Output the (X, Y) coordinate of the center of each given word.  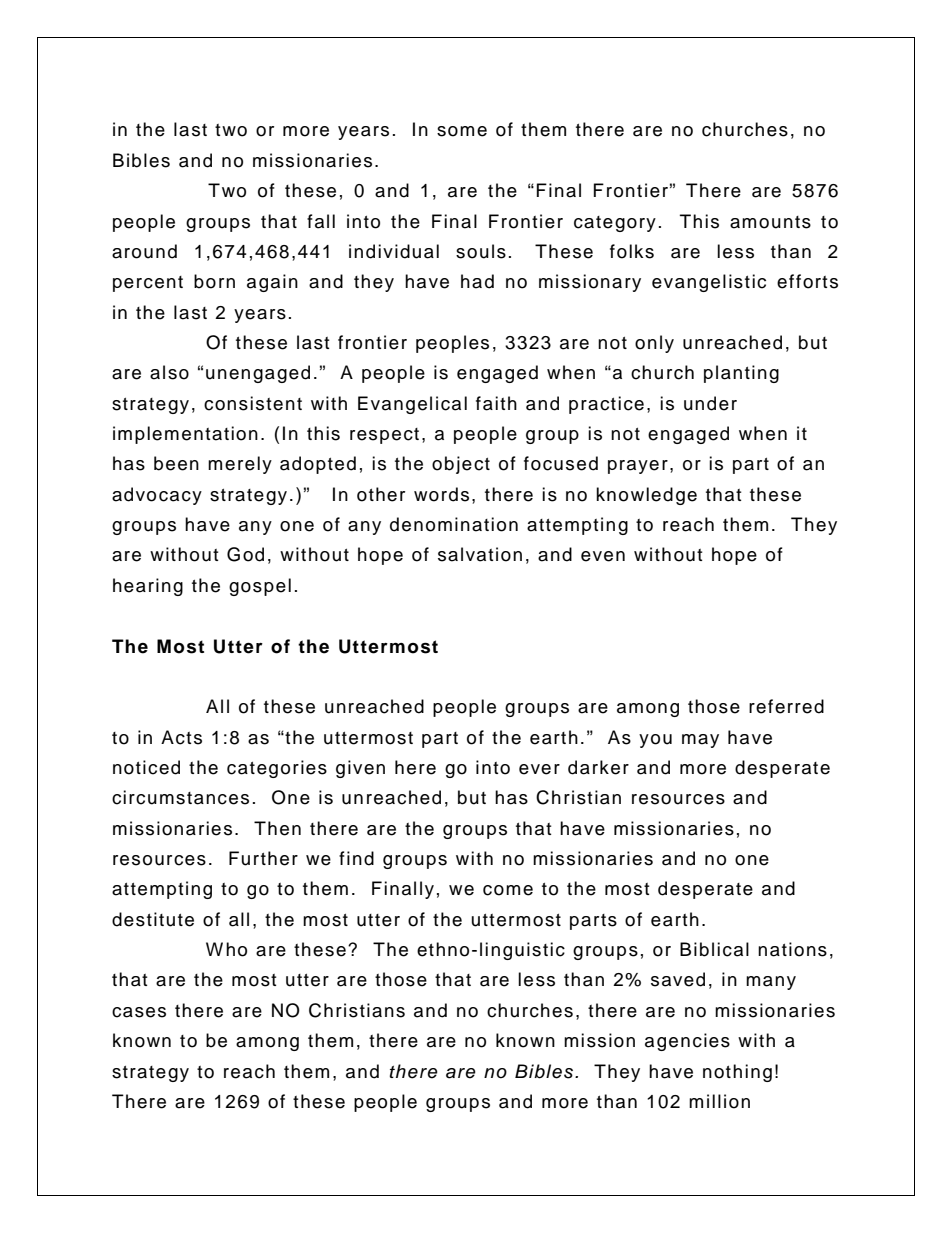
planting (741, 374)
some (462, 131)
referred (786, 706)
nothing (737, 1073)
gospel (260, 587)
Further (263, 858)
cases (139, 1012)
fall (321, 221)
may (700, 741)
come (508, 890)
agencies (687, 1042)
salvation (480, 554)
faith (496, 403)
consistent (253, 403)
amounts (770, 222)
